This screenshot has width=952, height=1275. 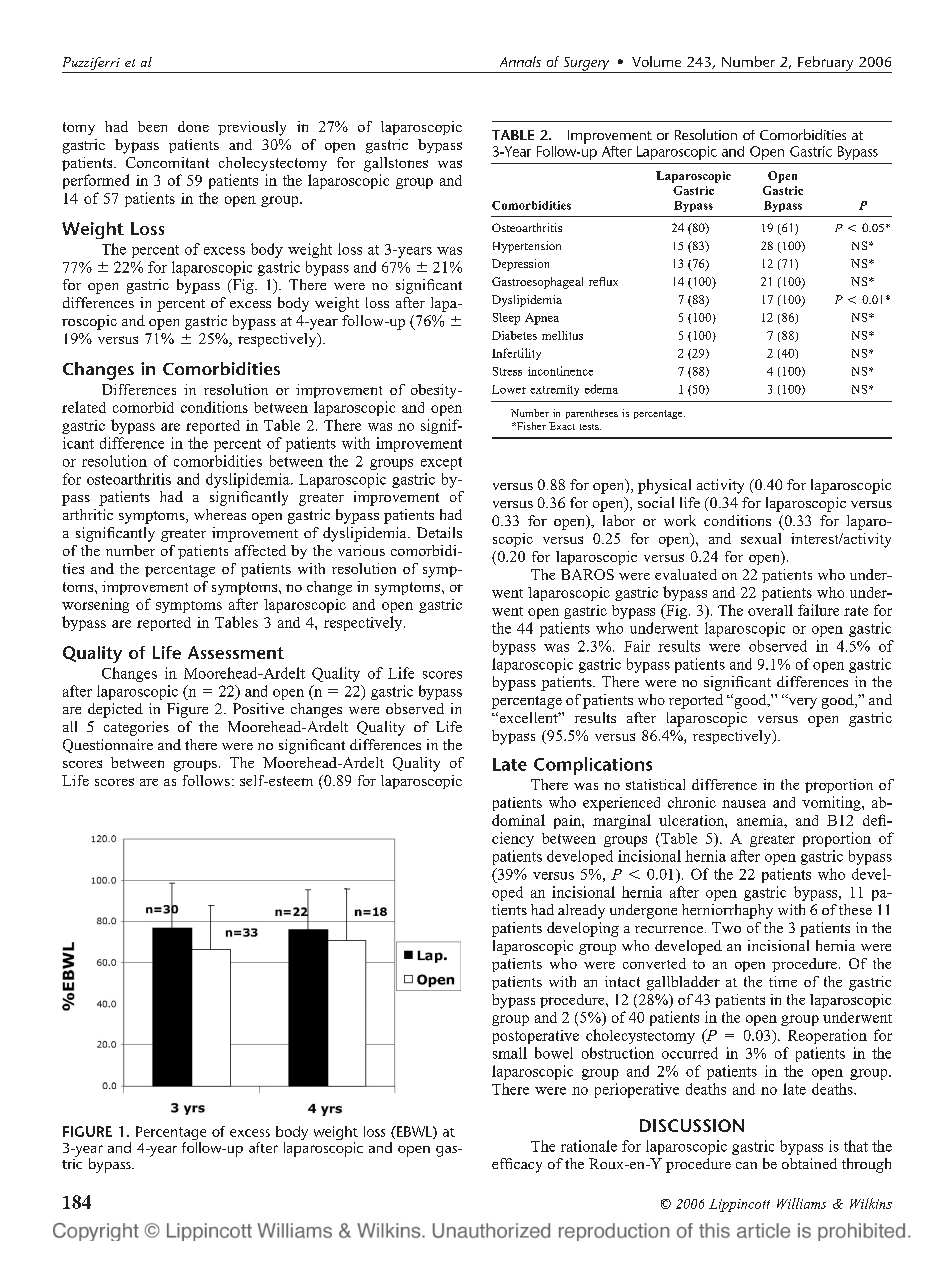 What do you see at coordinates (108, 746) in the screenshot?
I see `Questionnaire` at bounding box center [108, 746].
